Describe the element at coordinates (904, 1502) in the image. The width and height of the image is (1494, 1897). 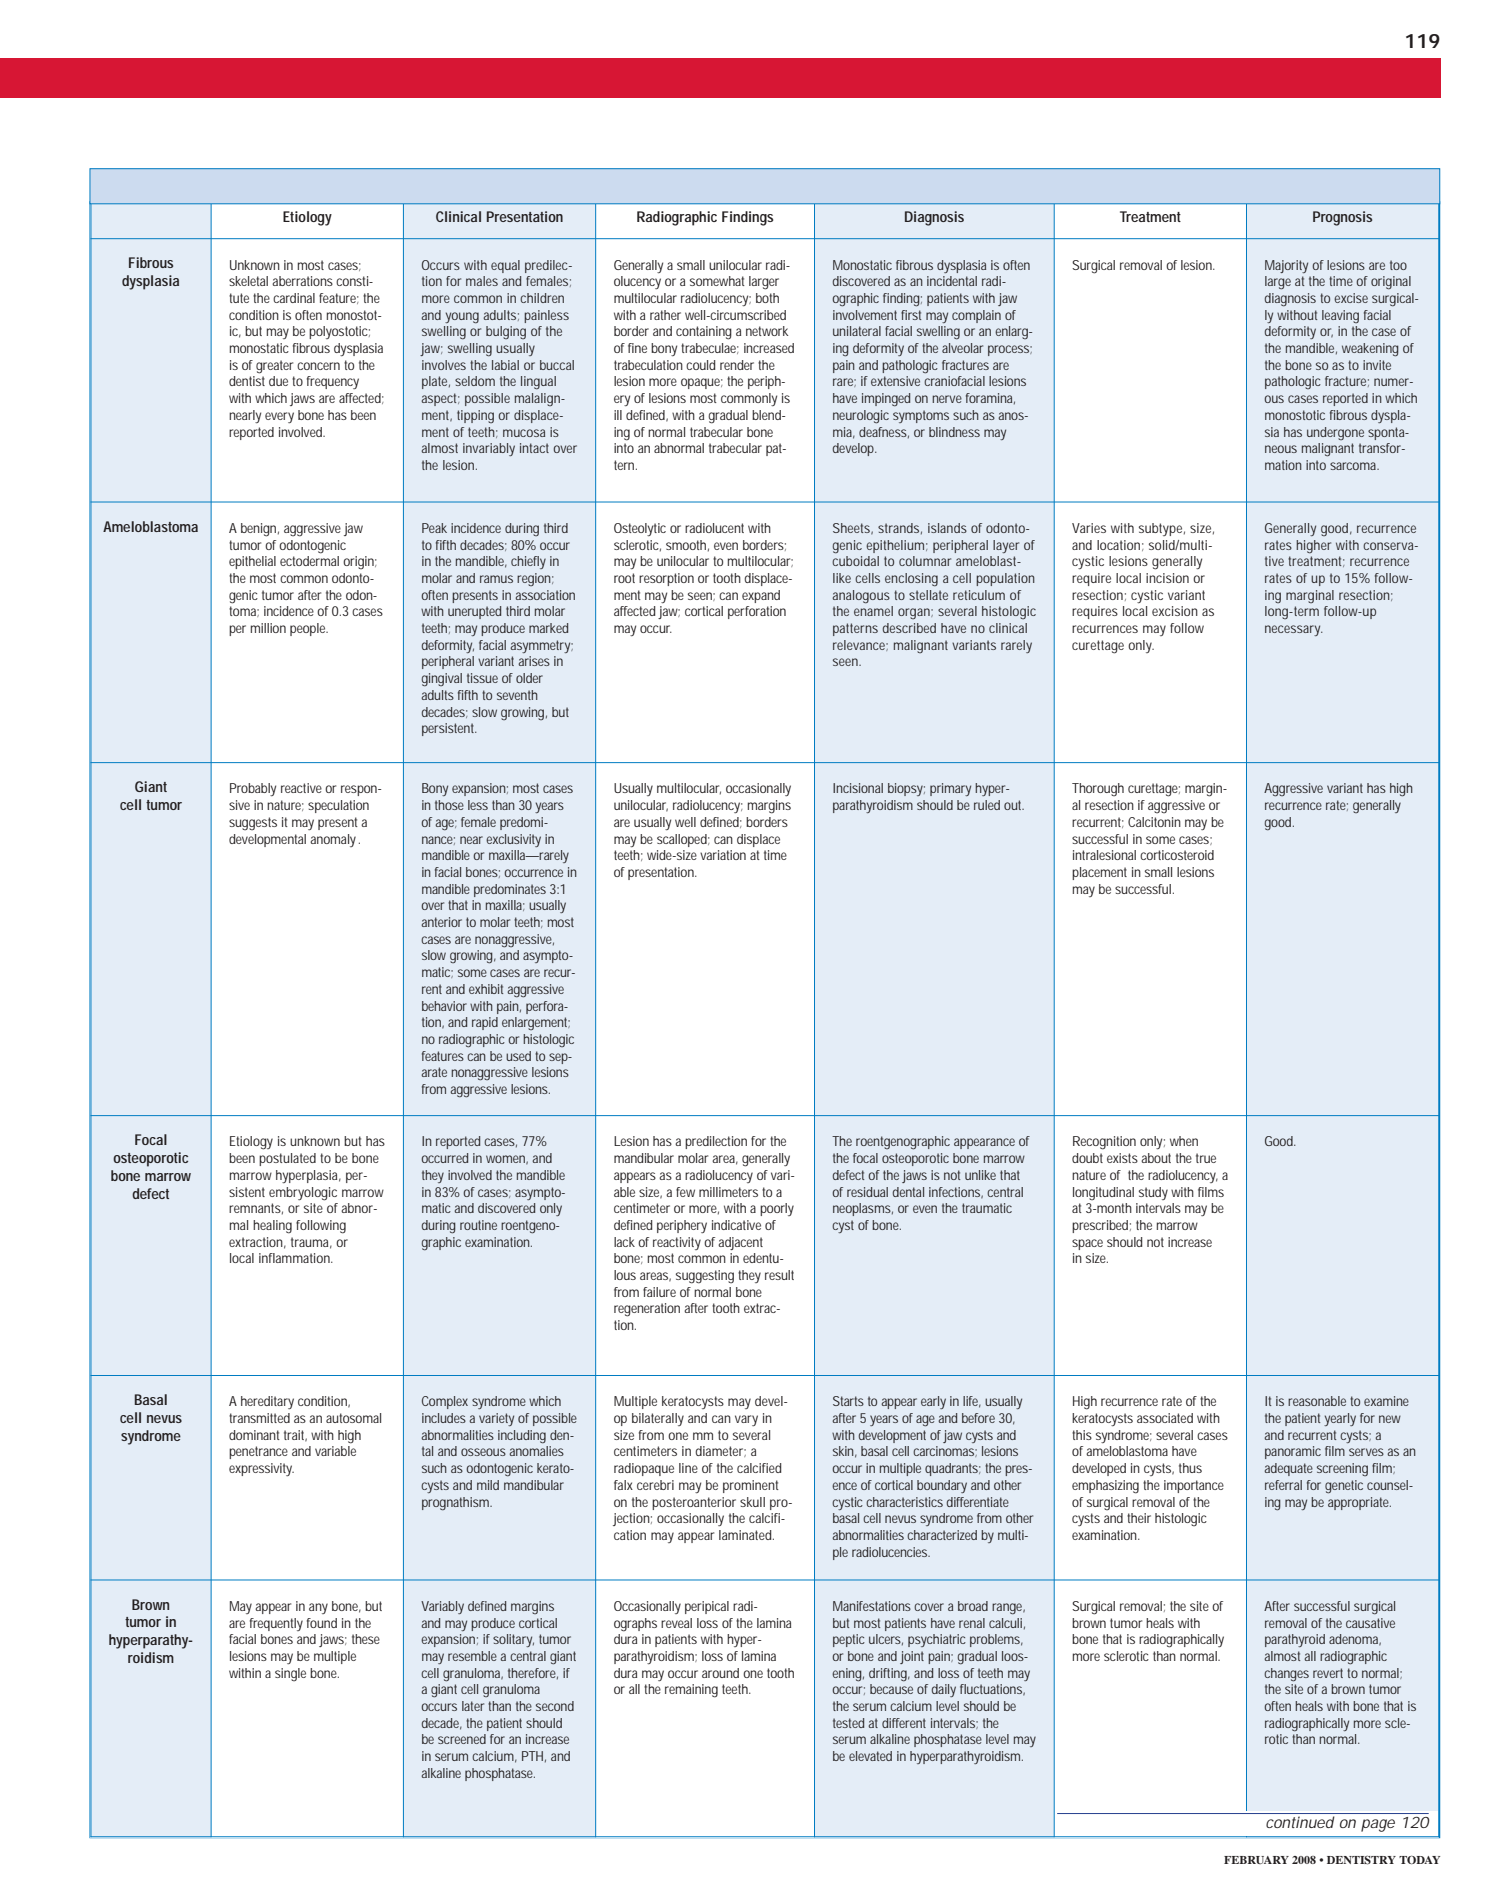
I see `characteristics` at that location.
